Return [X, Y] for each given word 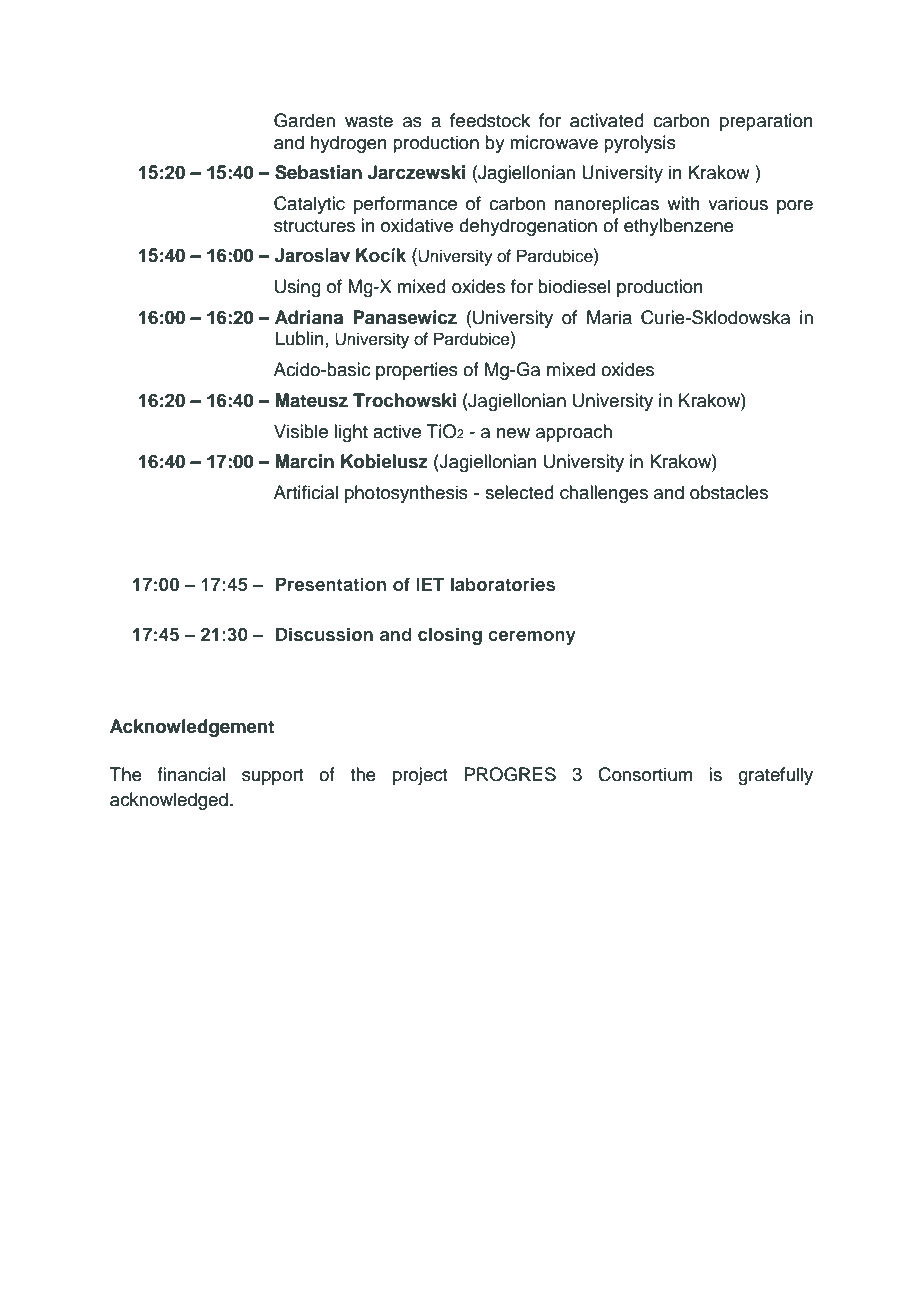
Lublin [300, 338]
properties [417, 371]
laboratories [503, 584]
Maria [609, 317]
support [272, 777]
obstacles [729, 492]
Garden [304, 120]
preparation [766, 122]
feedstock [490, 120]
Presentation [331, 584]
